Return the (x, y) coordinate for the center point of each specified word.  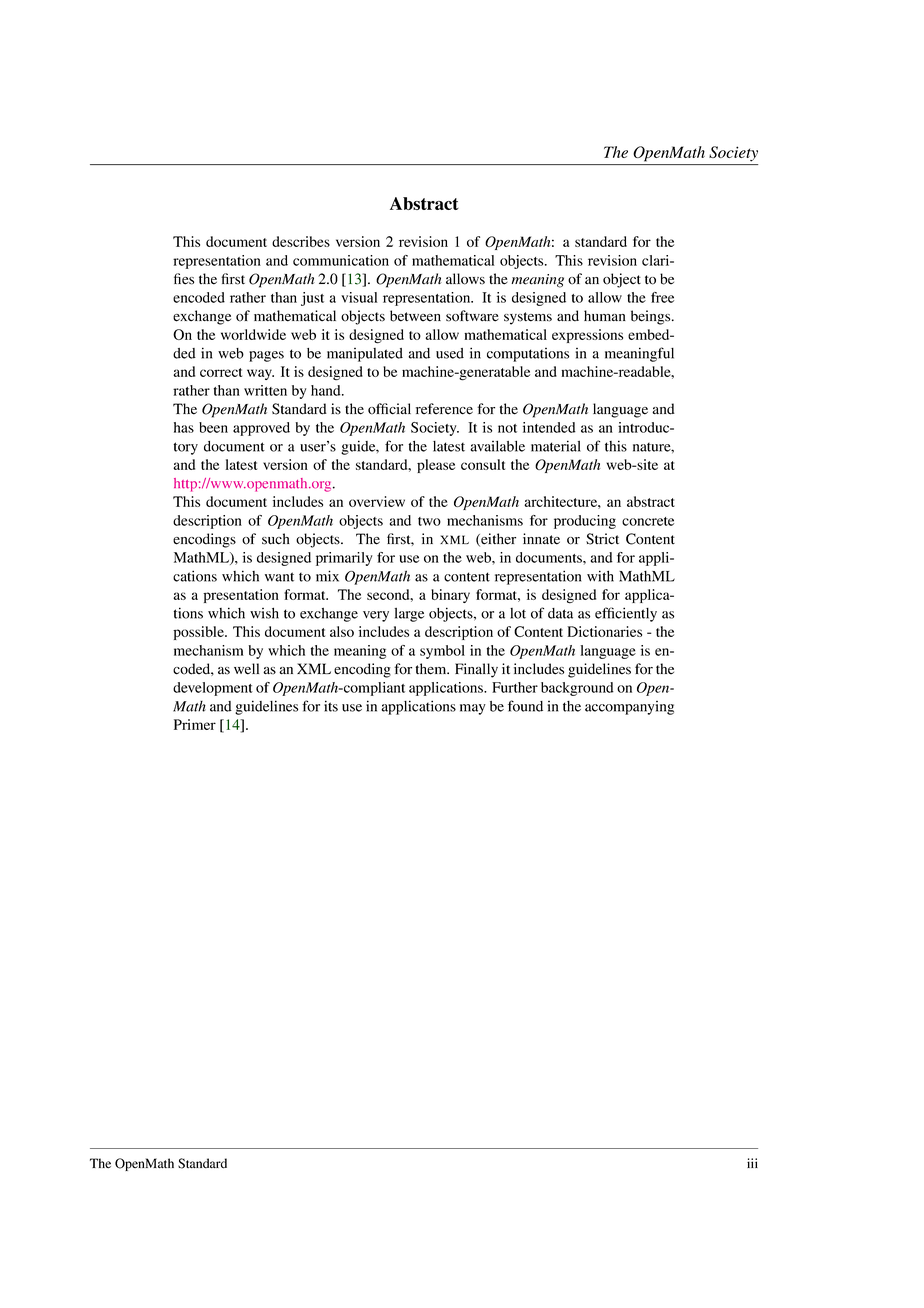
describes (301, 241)
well (246, 669)
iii (752, 1163)
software (472, 316)
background (577, 689)
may (473, 709)
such (276, 539)
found (525, 706)
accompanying (629, 708)
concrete (648, 521)
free (662, 297)
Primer (195, 724)
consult (483, 464)
